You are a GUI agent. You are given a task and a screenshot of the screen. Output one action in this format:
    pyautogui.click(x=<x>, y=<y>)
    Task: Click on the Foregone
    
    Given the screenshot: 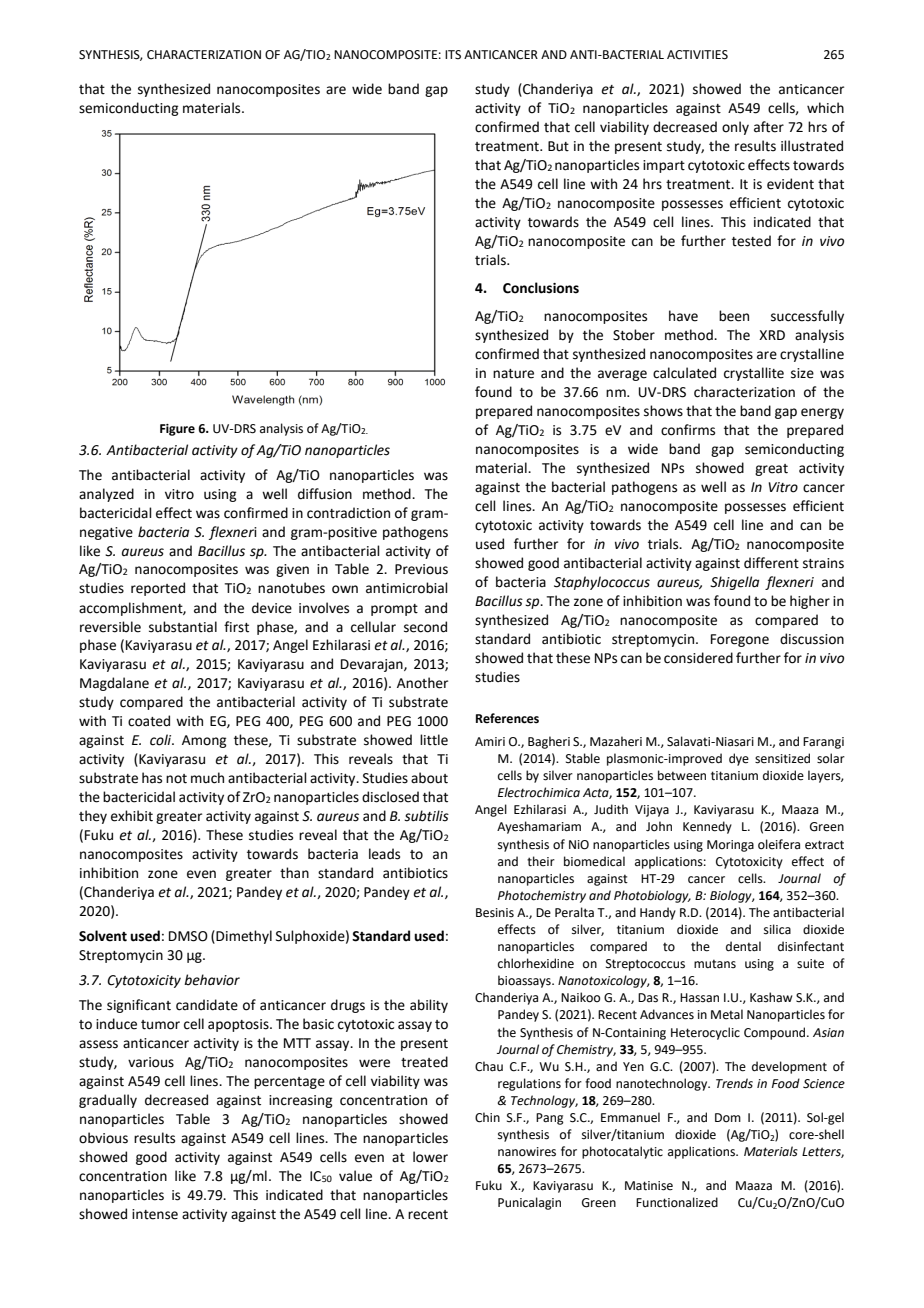 What is the action you would take?
    pyautogui.click(x=740, y=640)
